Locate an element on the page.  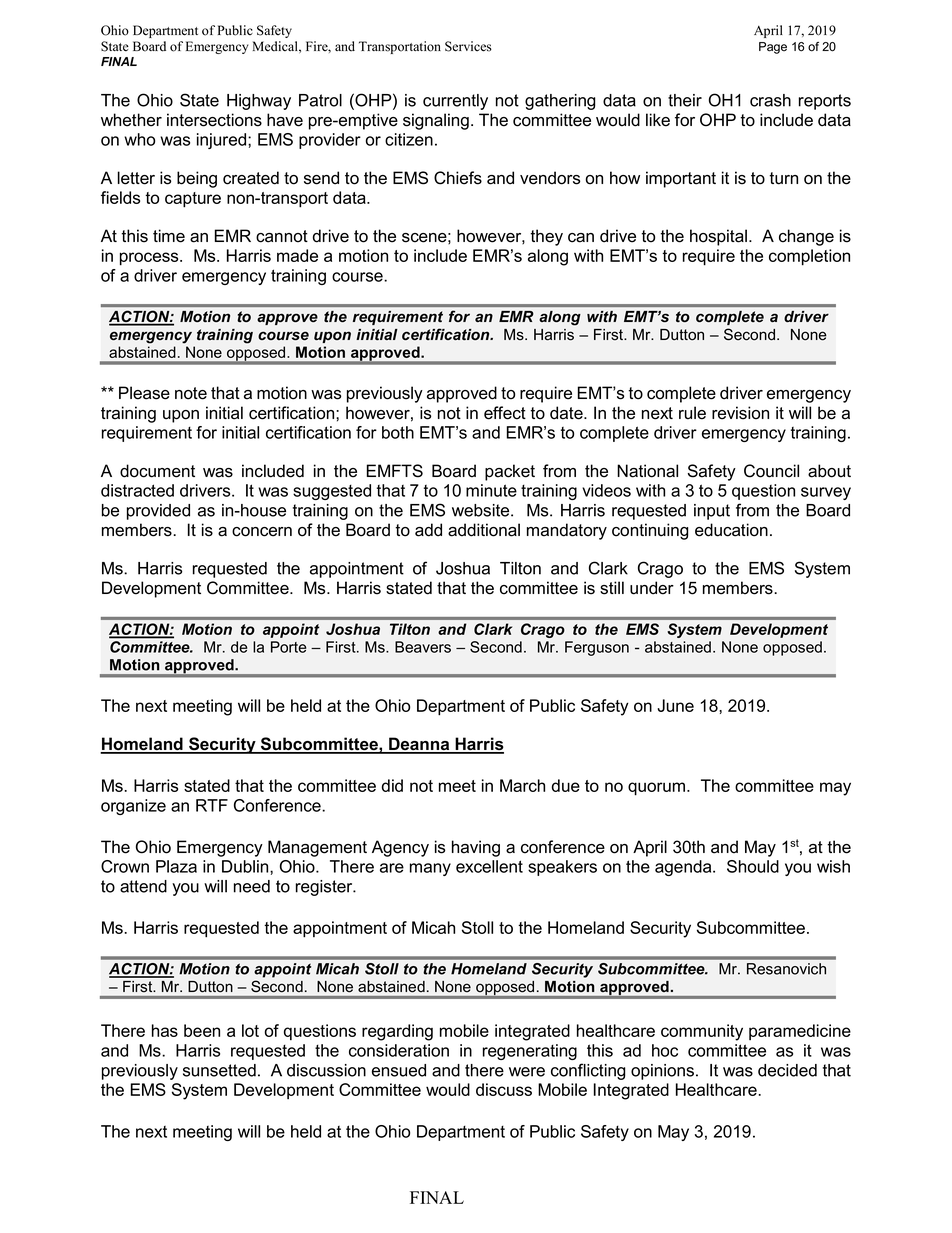
RTF is located at coordinates (212, 805).
